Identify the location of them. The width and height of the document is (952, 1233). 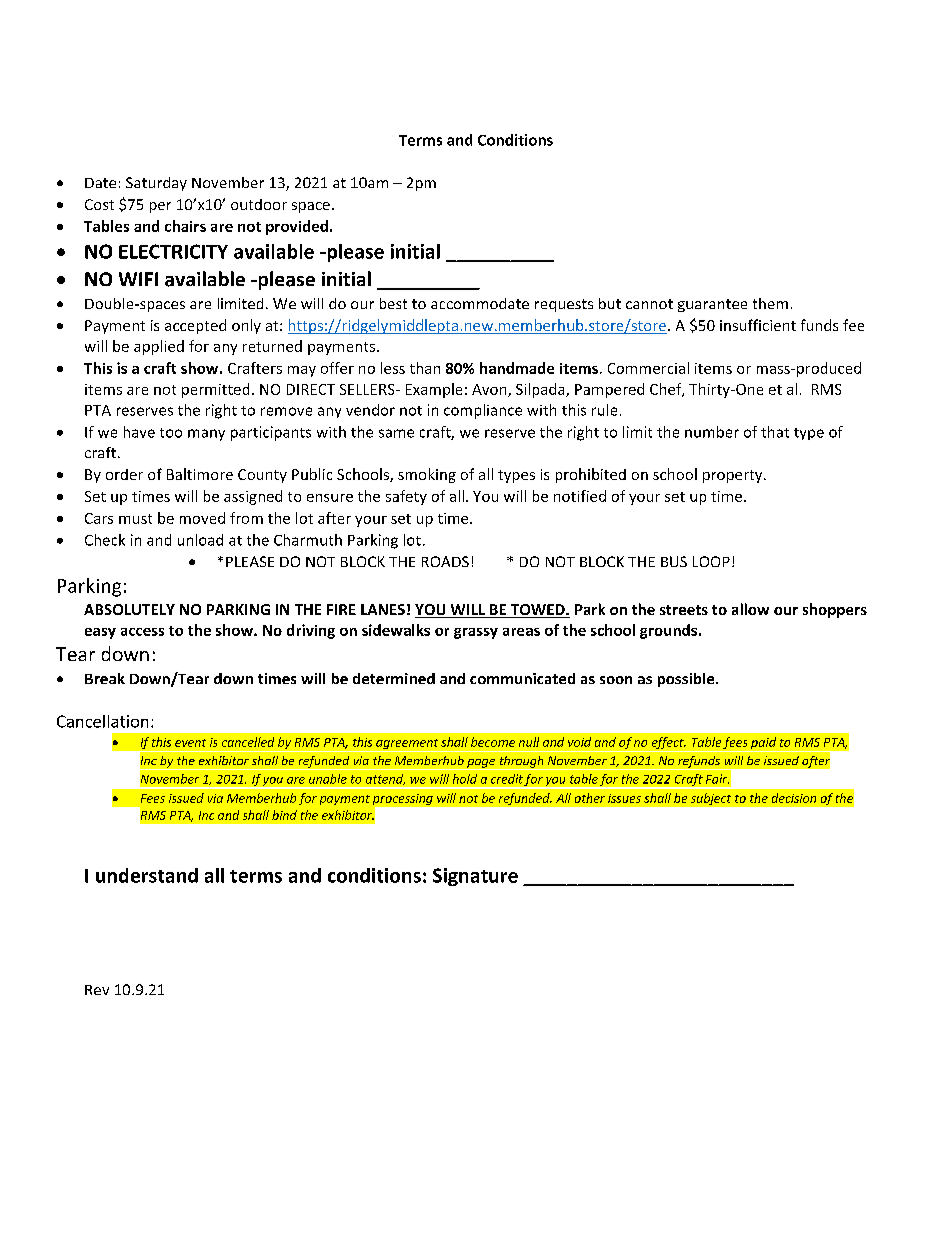
(770, 303).
